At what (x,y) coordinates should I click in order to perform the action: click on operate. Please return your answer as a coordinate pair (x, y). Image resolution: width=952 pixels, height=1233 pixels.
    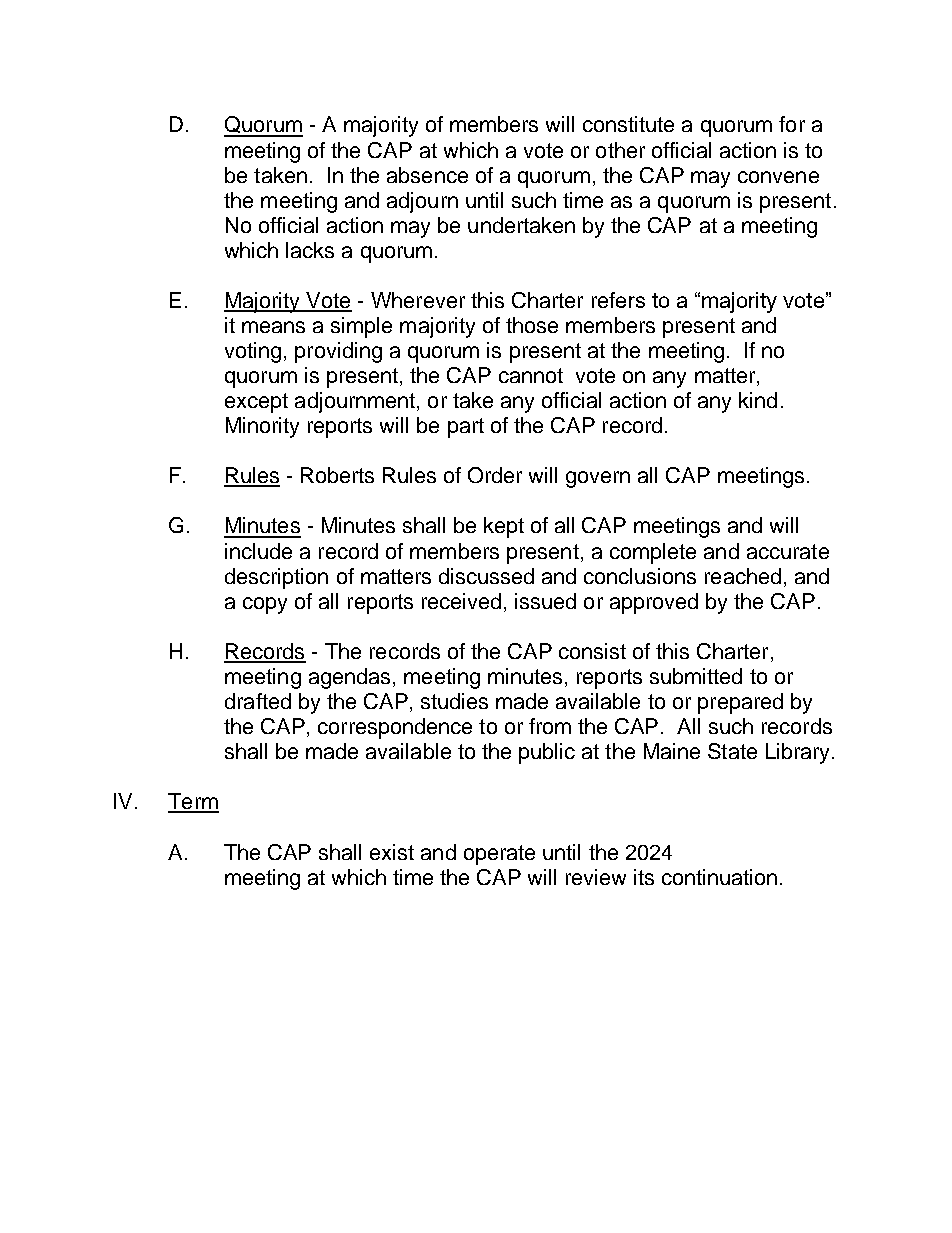
    Looking at the image, I should click on (499, 855).
